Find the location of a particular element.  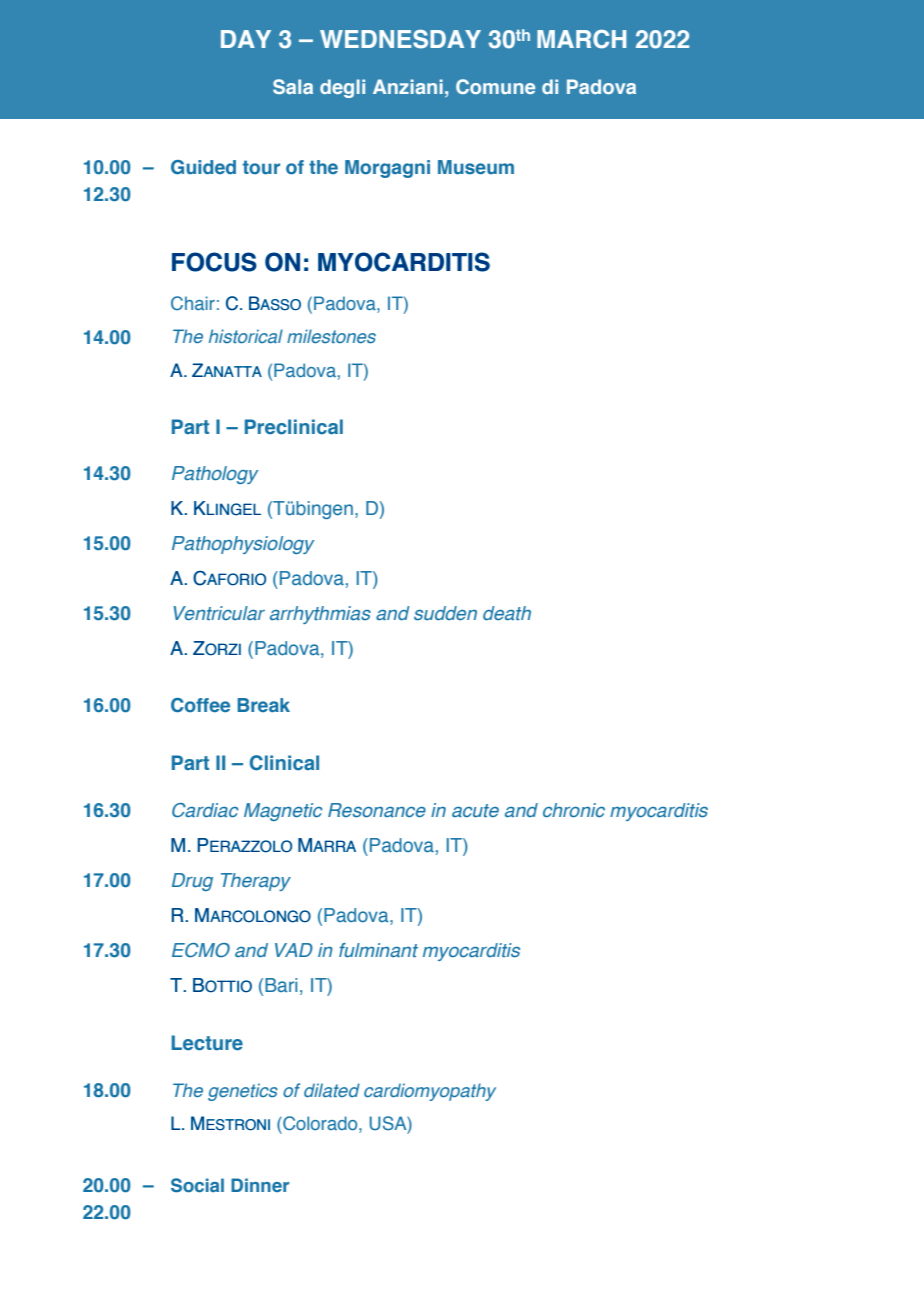

dilated is located at coordinates (332, 1090).
